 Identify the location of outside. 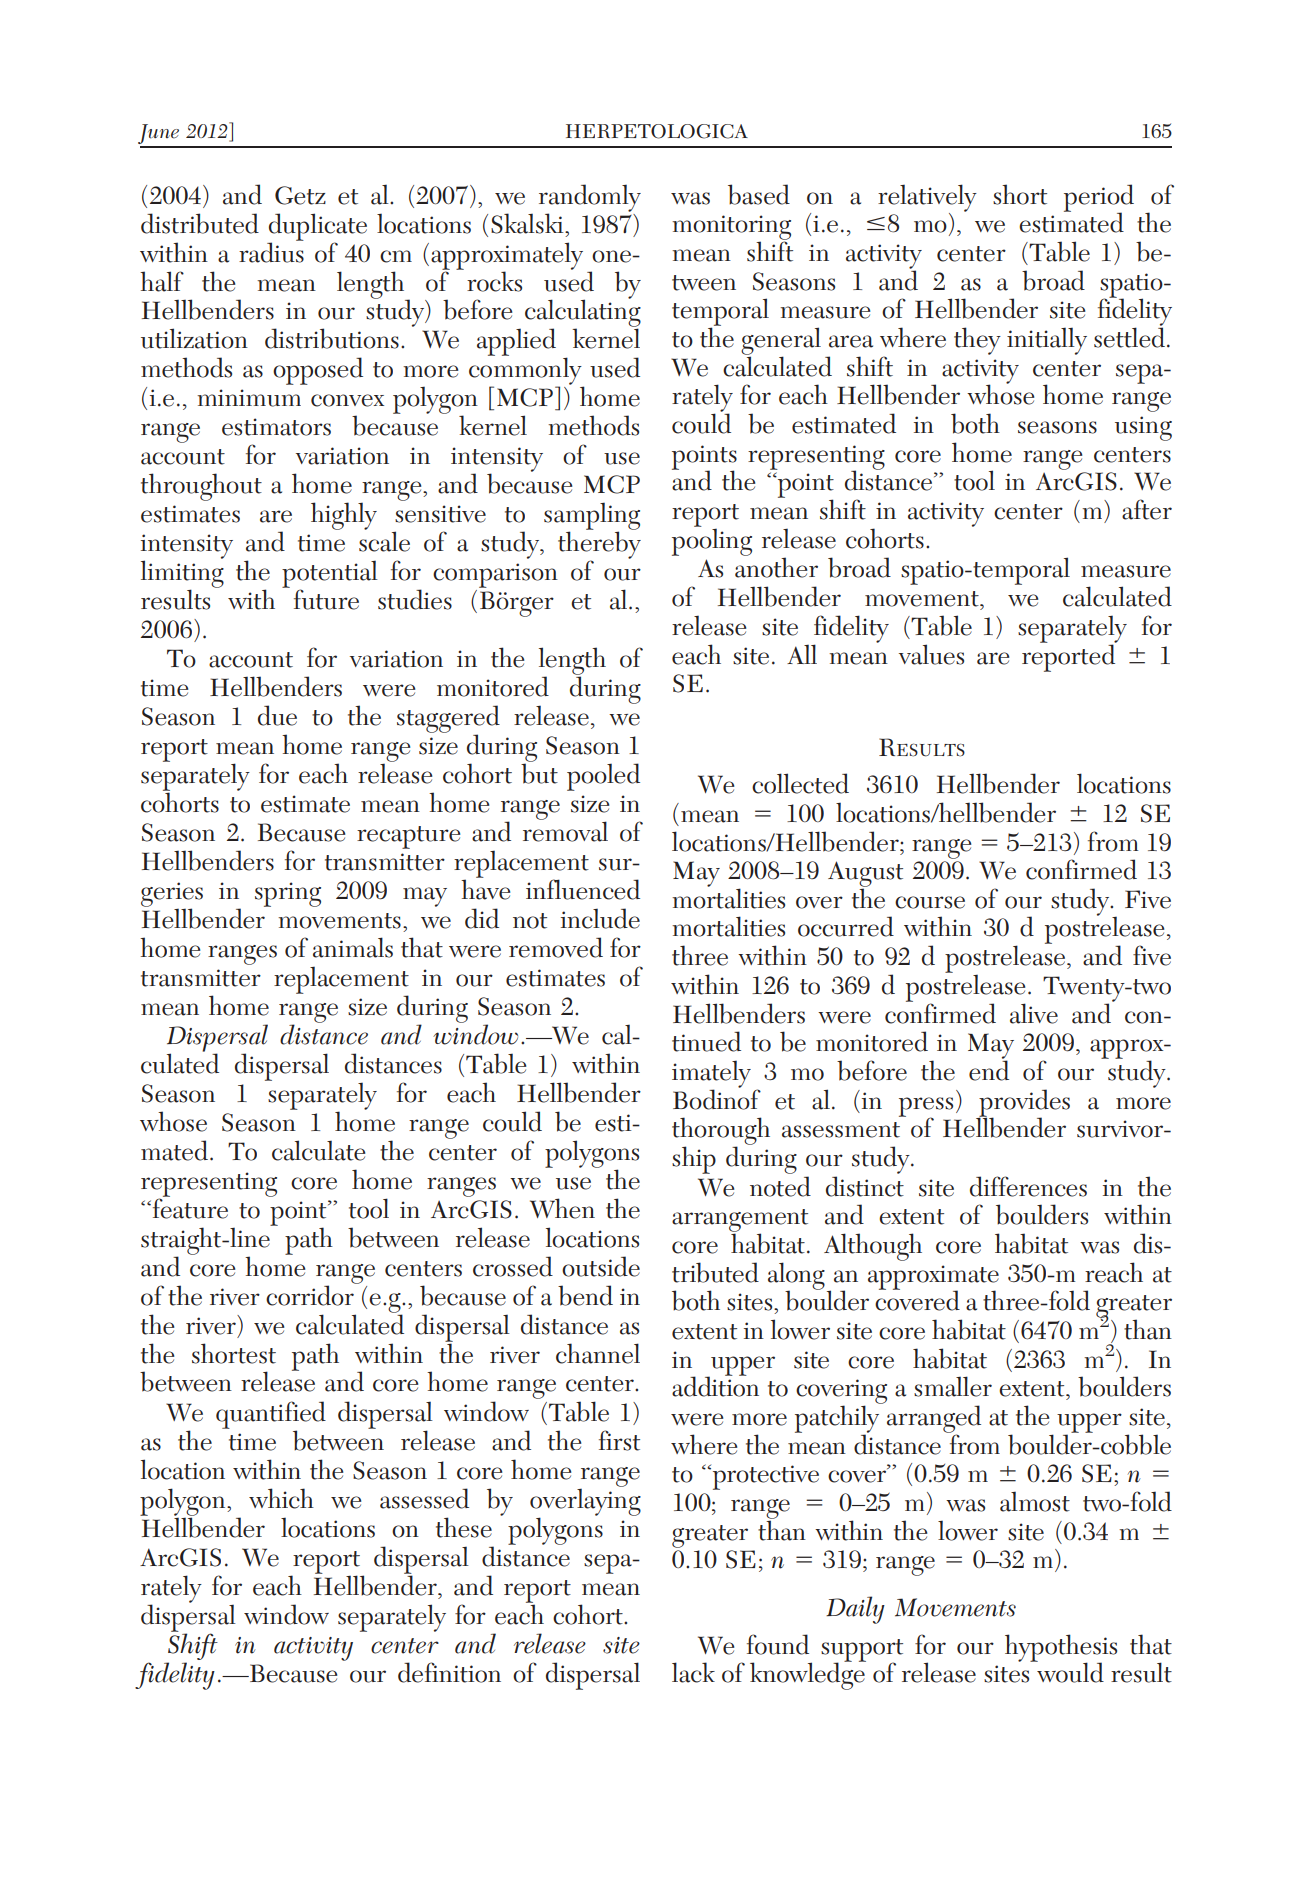
(601, 1266).
